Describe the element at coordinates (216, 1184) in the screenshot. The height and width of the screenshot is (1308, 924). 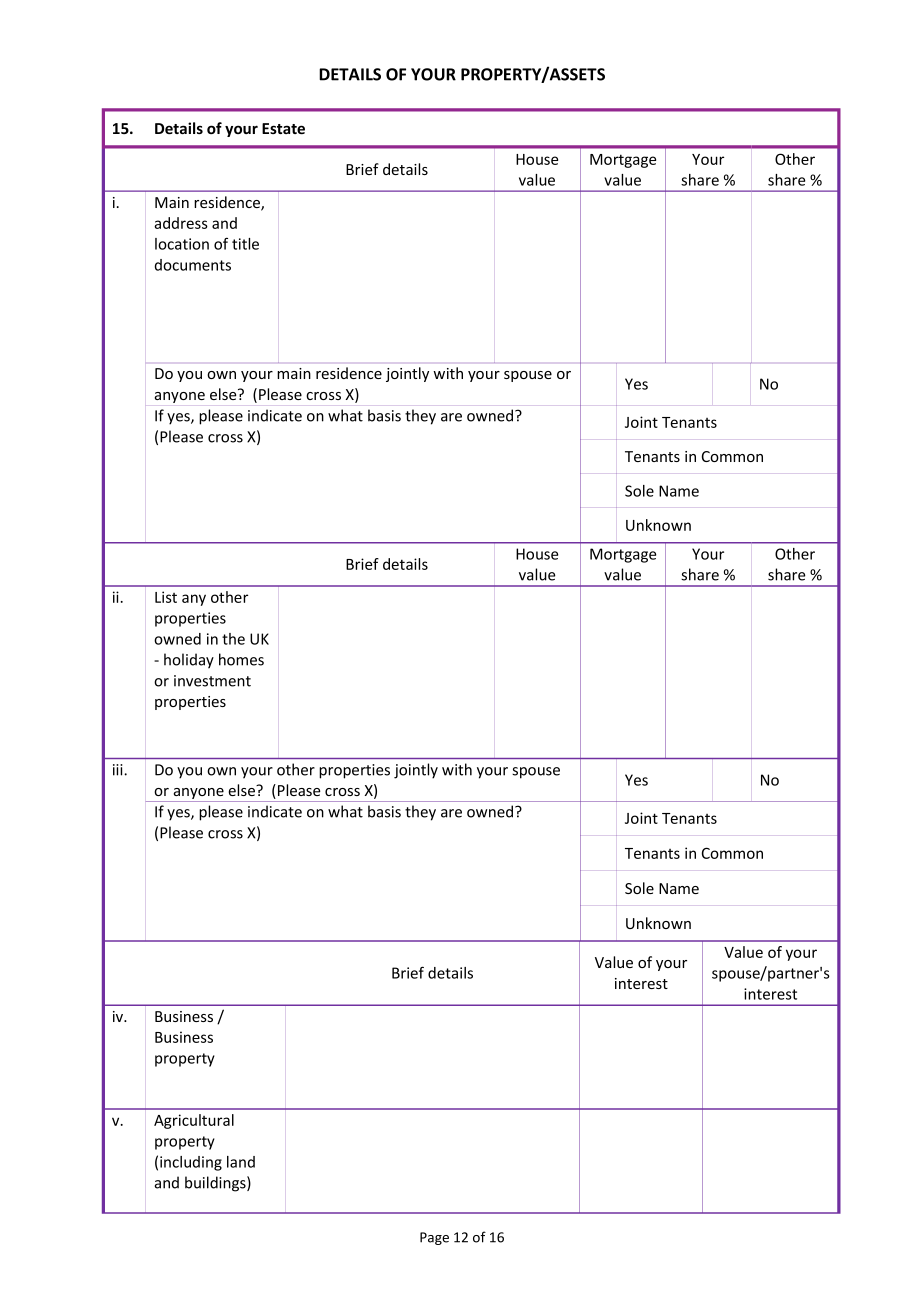
I see `buildings` at that location.
